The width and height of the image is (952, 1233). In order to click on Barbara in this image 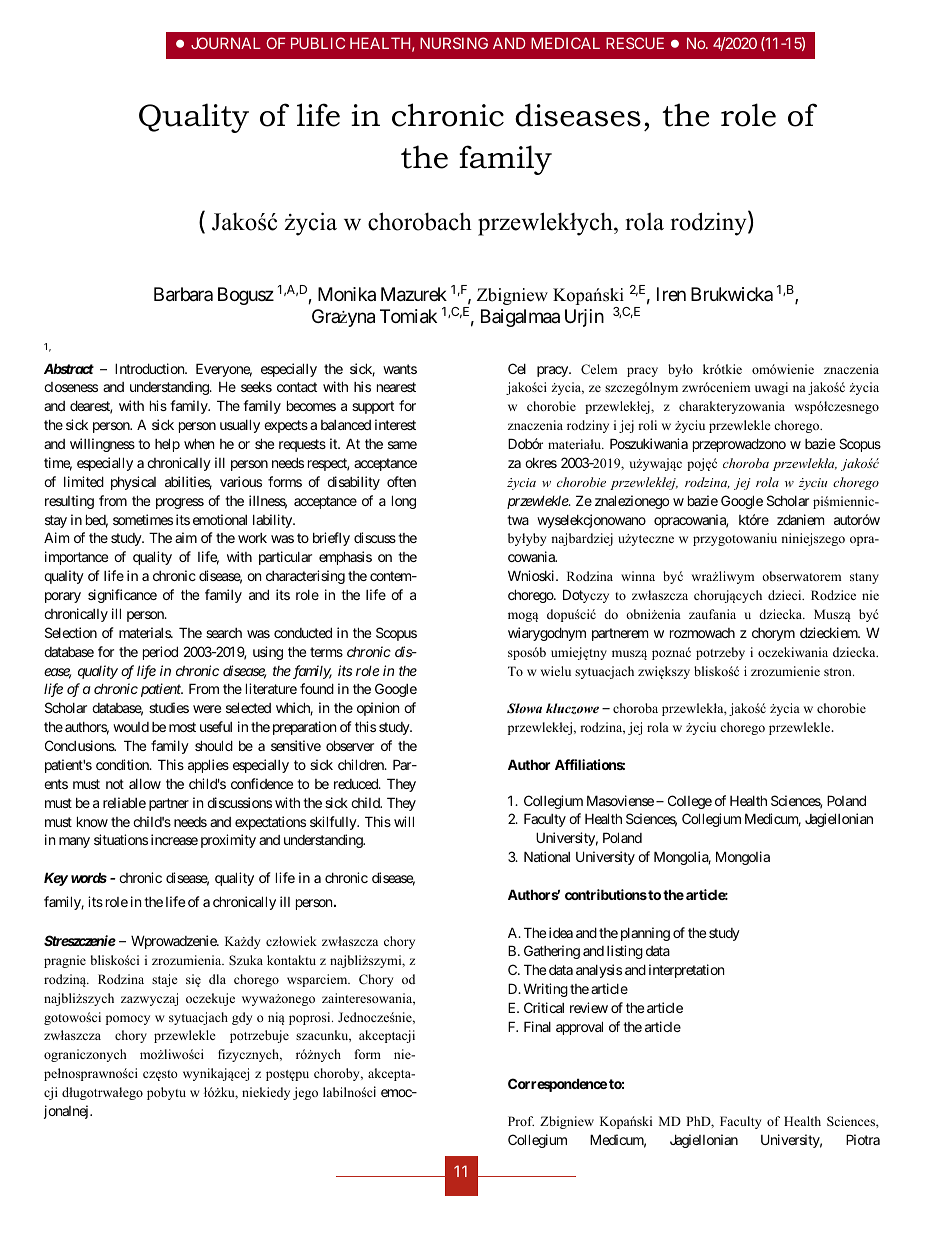, I will do `click(183, 294)`.
